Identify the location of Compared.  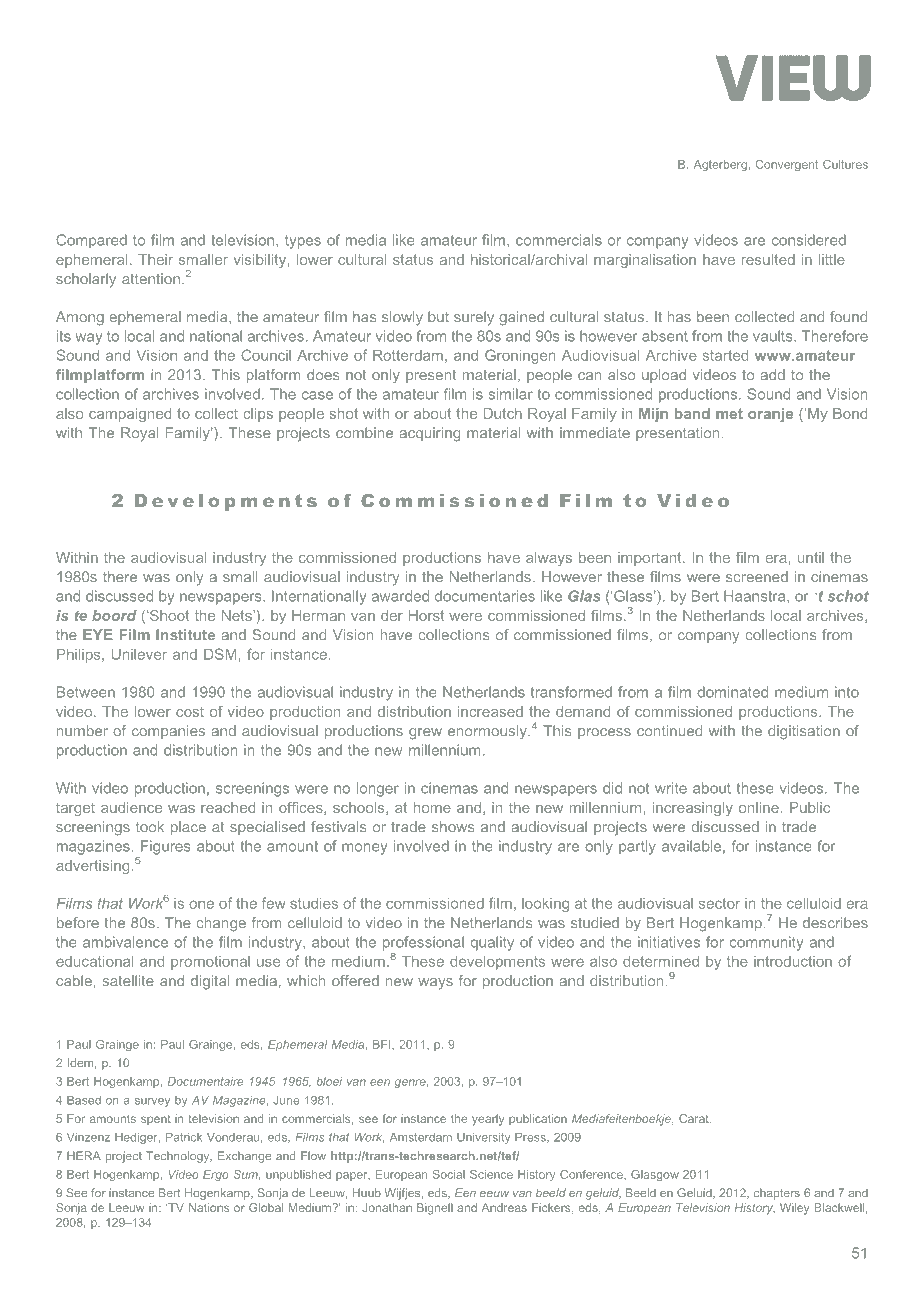
(91, 241).
